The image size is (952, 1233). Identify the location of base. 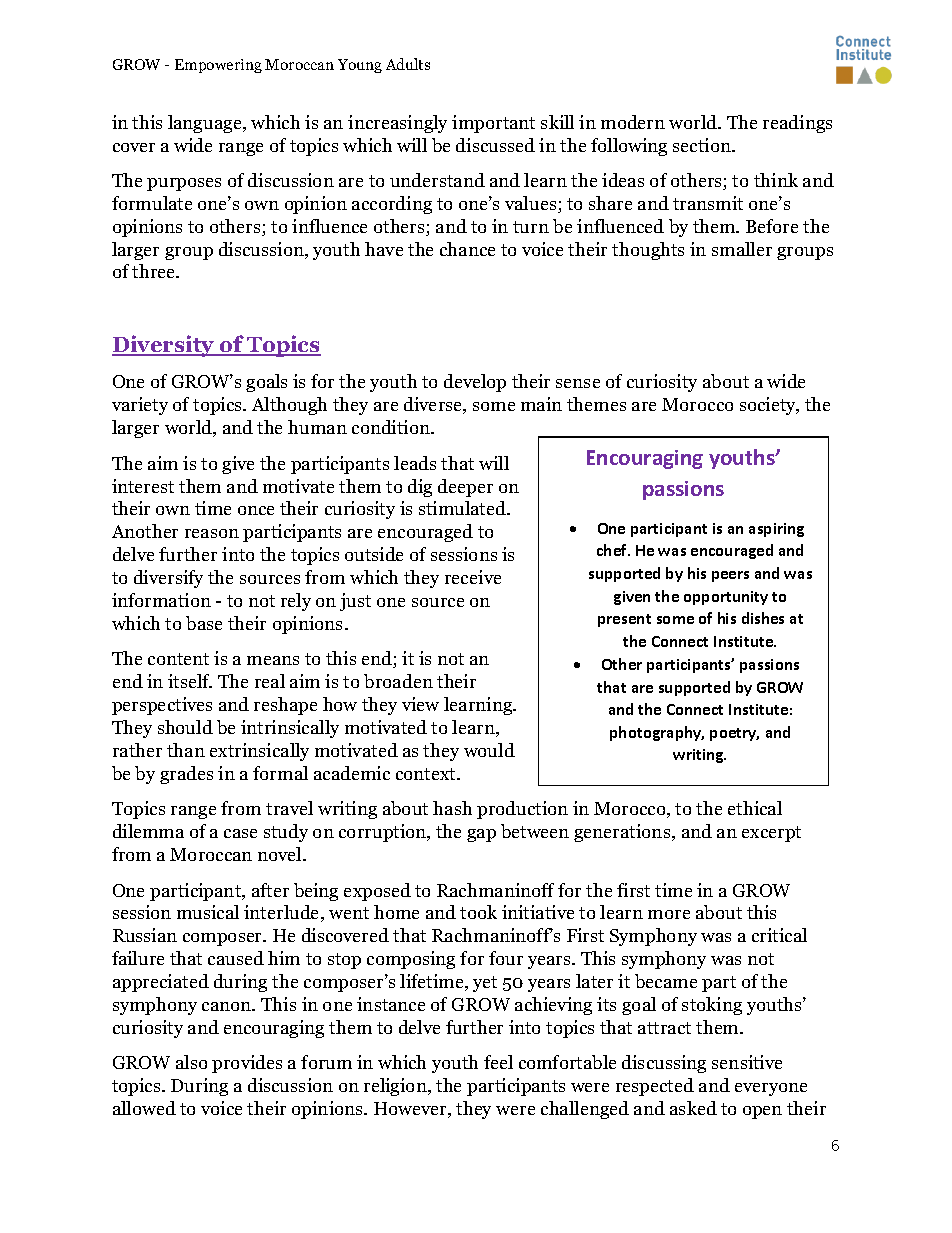
(204, 623).
